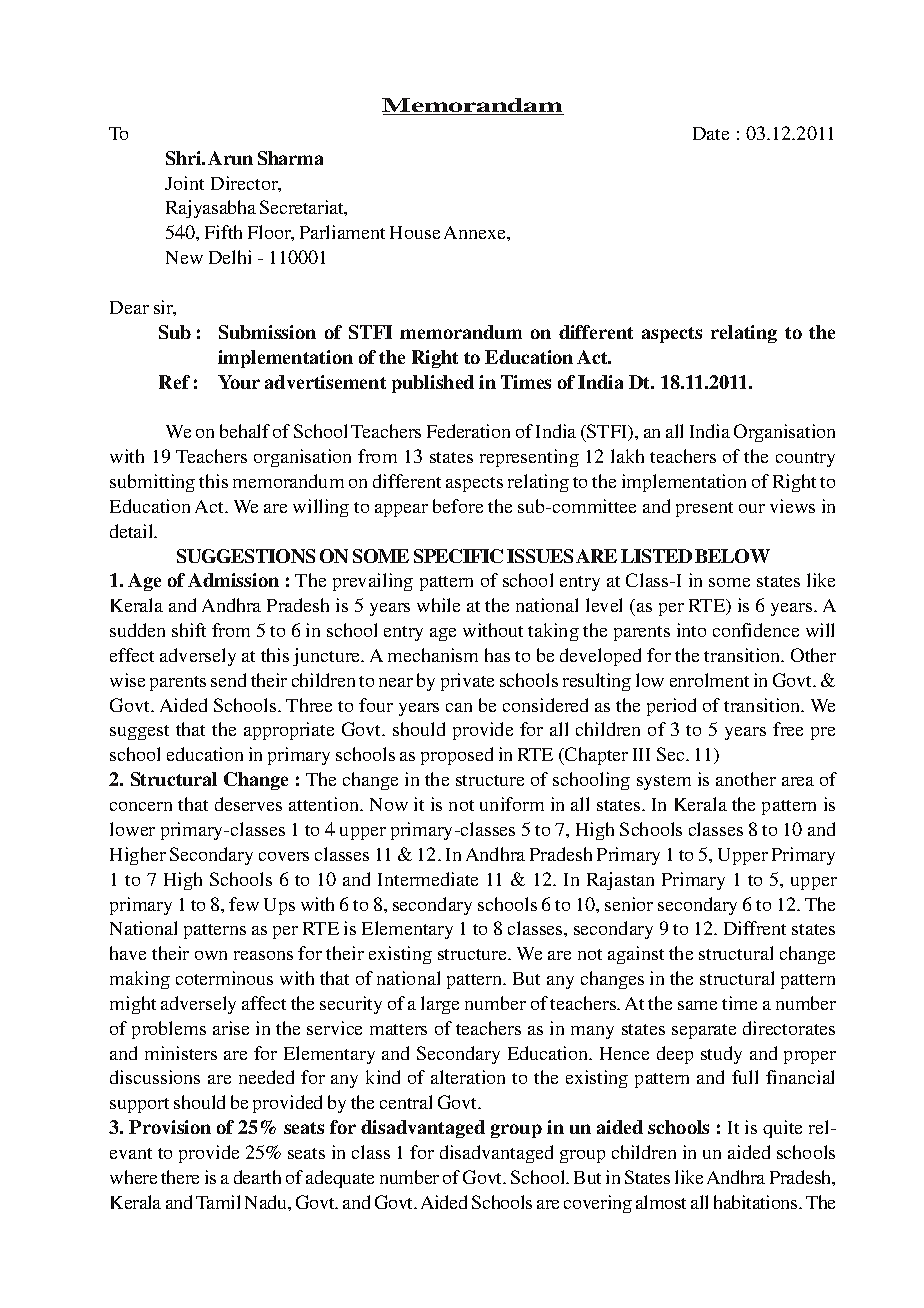 The image size is (924, 1308). What do you see at coordinates (415, 232) in the document?
I see `House` at bounding box center [415, 232].
